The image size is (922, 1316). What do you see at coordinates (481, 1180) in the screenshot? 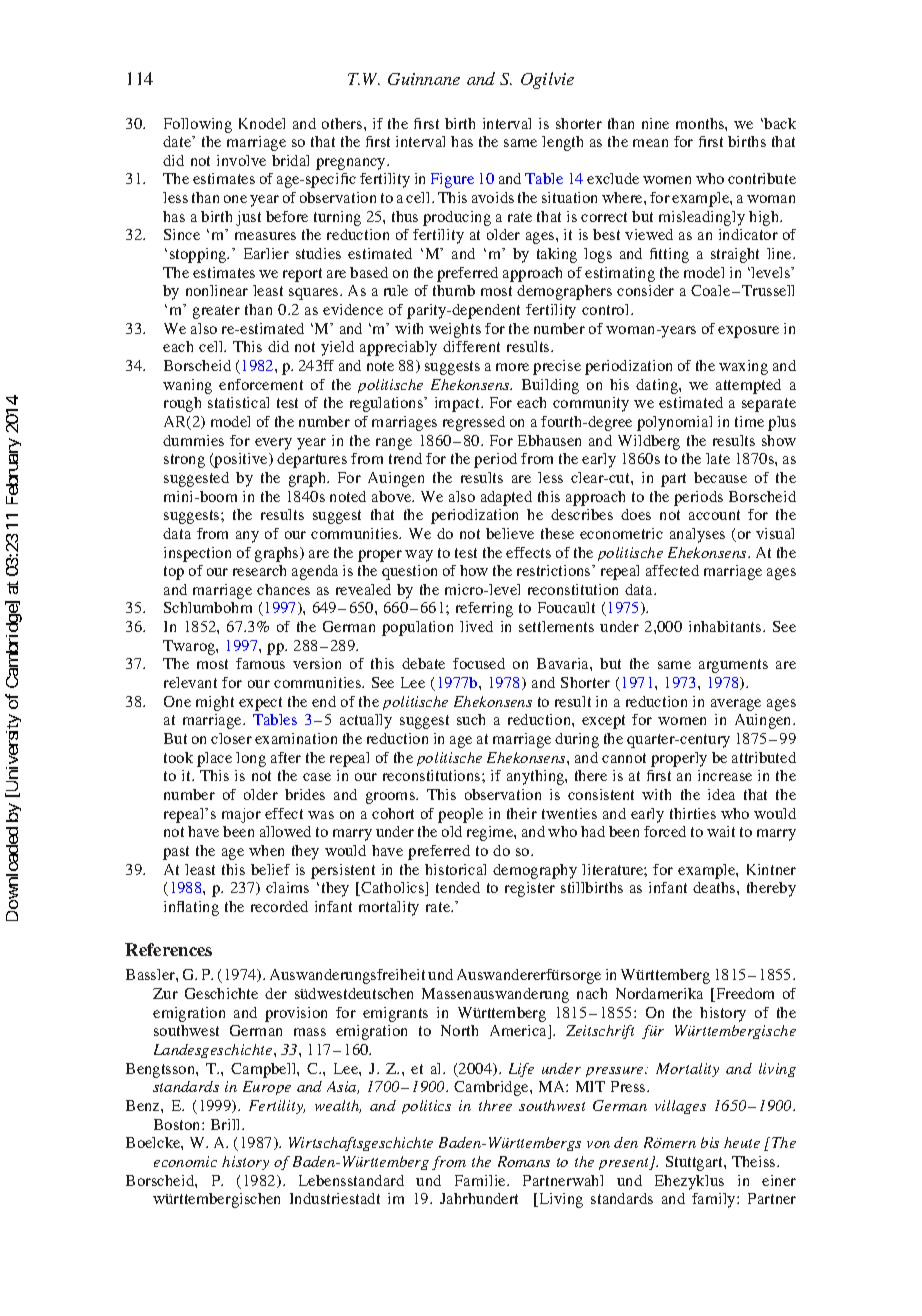
I see `Familie` at bounding box center [481, 1180].
